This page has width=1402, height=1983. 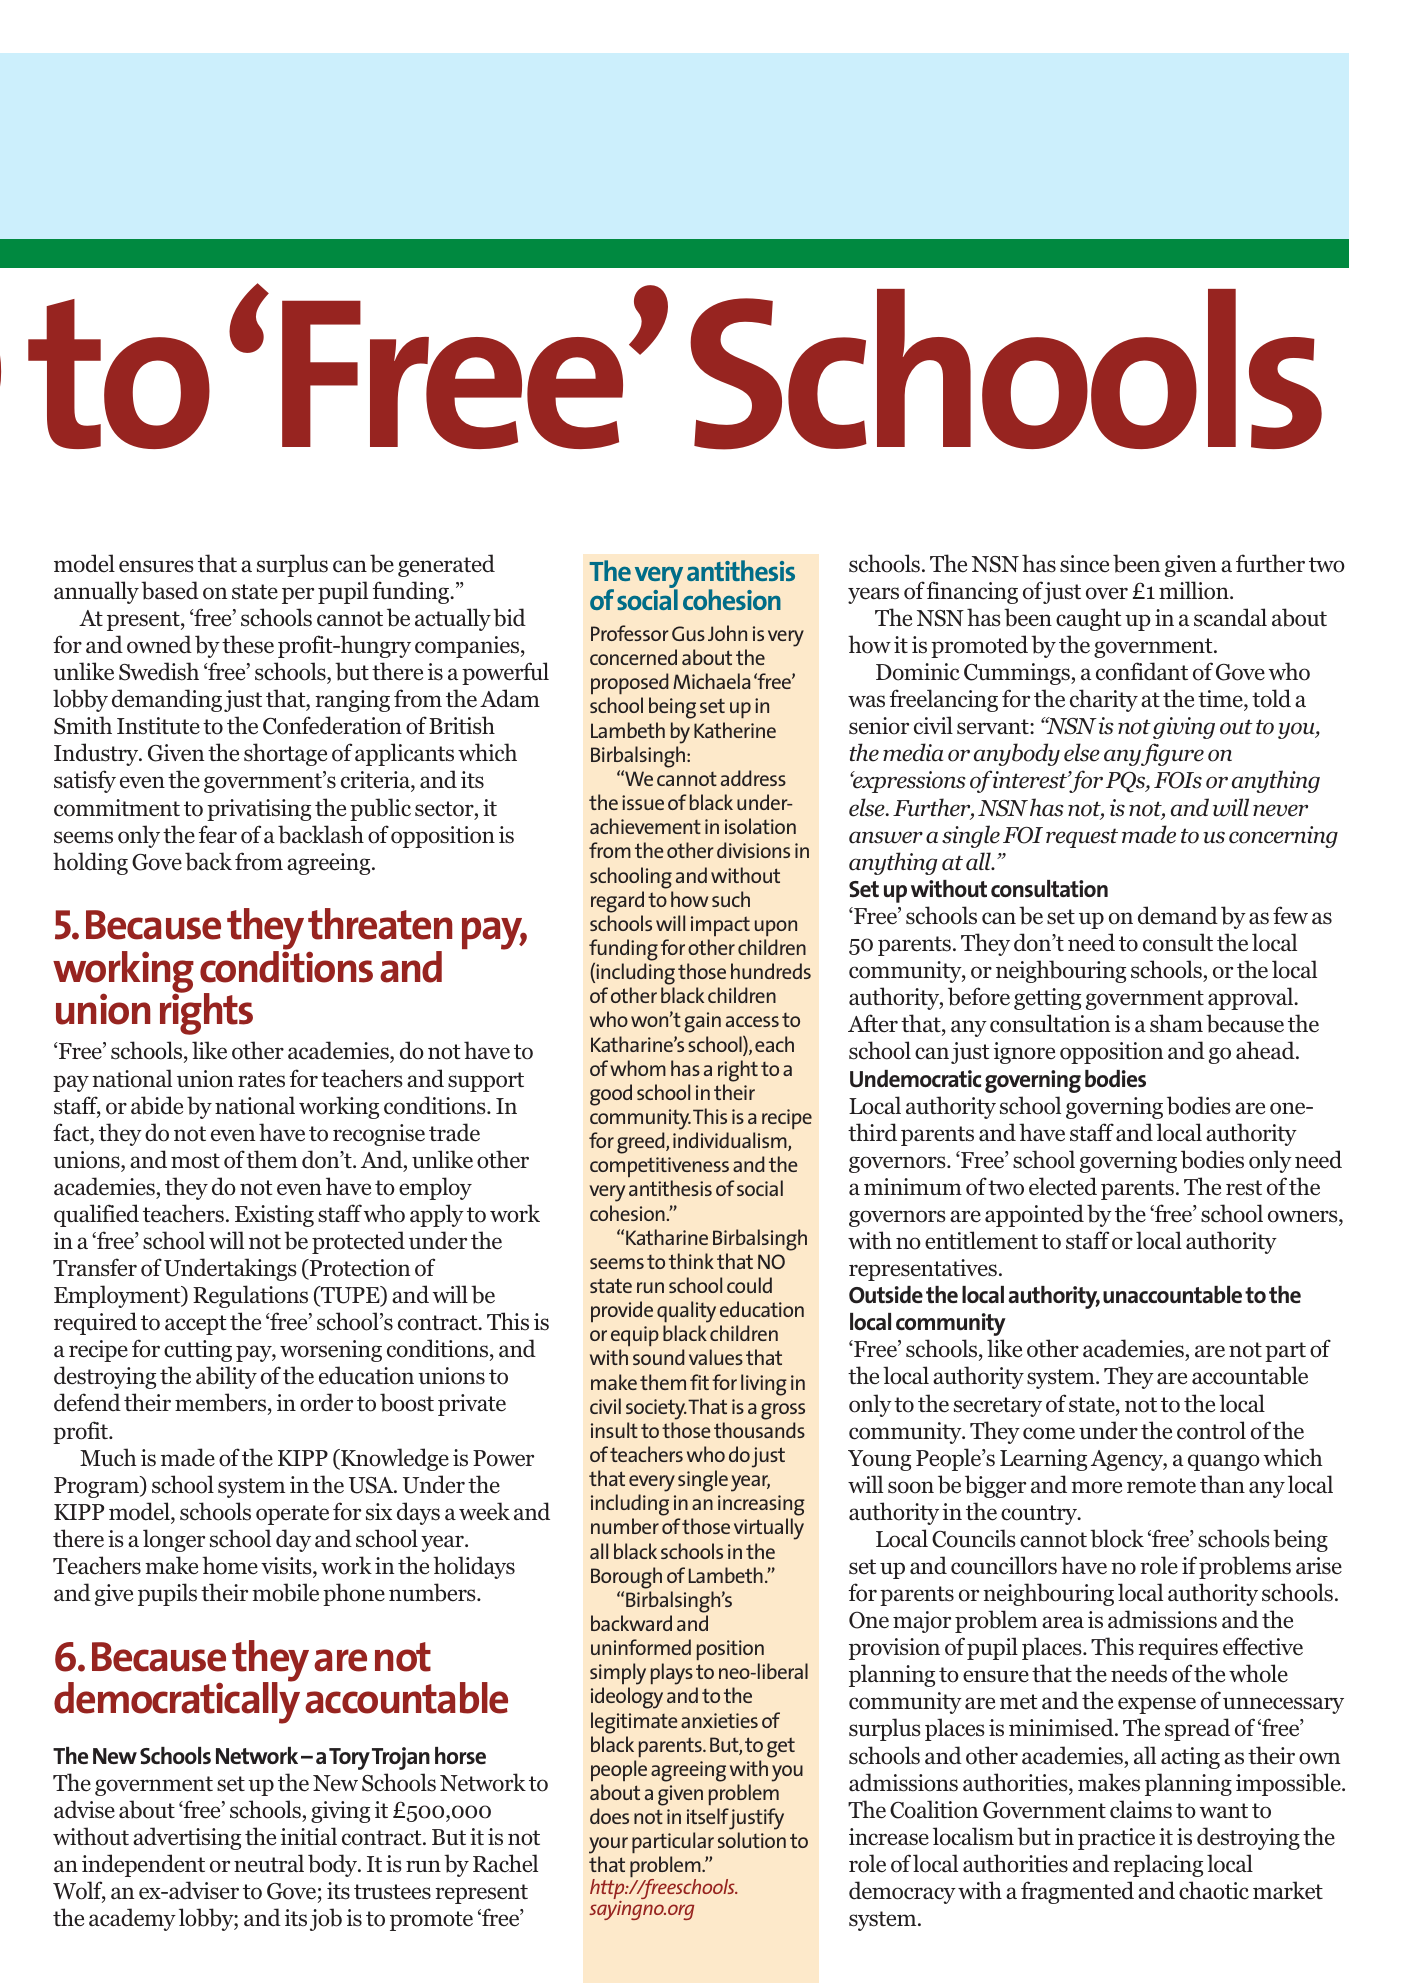 I want to click on neutral, so click(x=269, y=1863).
